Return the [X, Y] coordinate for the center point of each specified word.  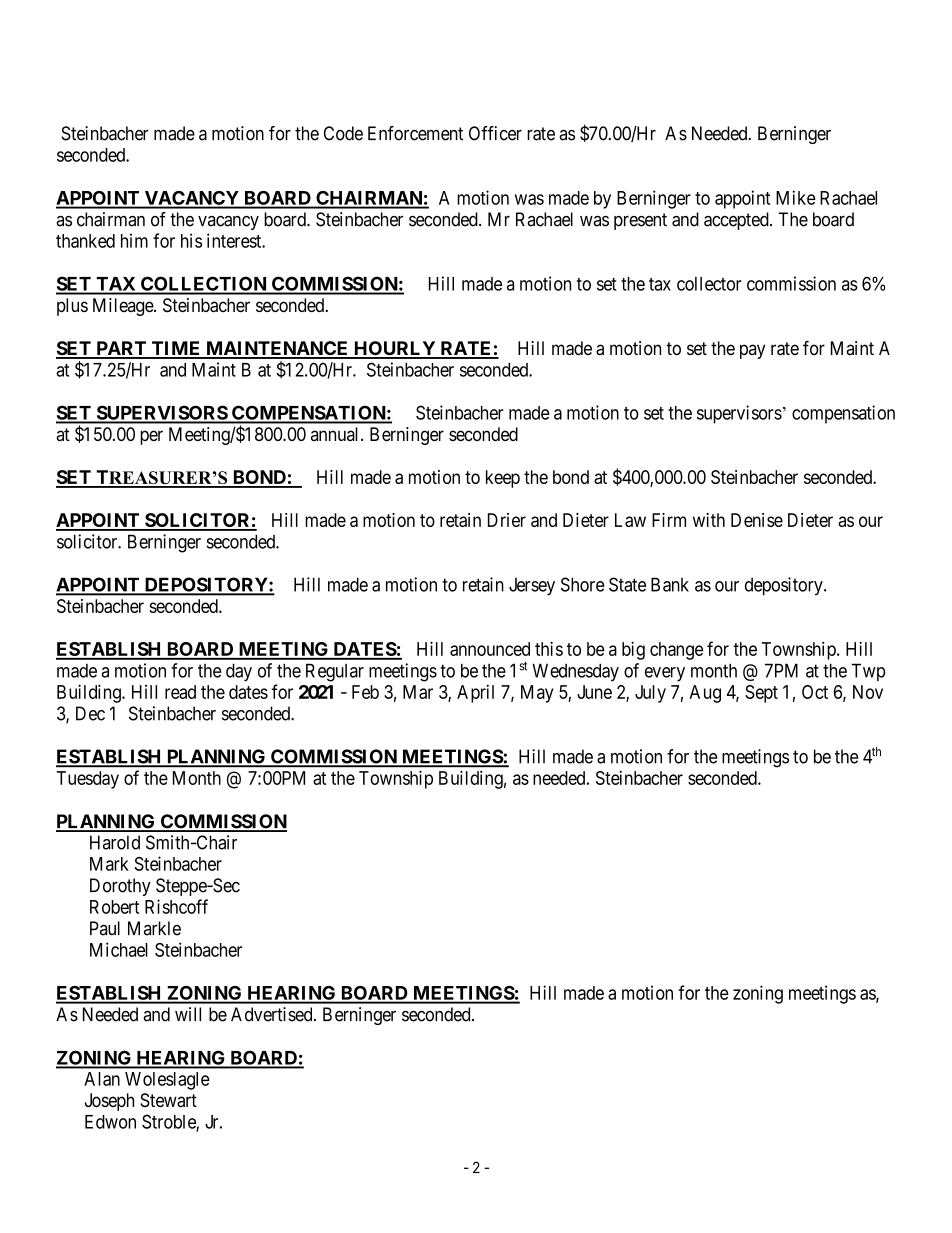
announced [490, 649]
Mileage [124, 307]
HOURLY [395, 349]
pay [752, 351]
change [676, 651]
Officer [495, 133]
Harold [115, 842]
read [180, 692]
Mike [796, 197]
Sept [761, 694]
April [475, 694]
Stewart [168, 1100]
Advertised [273, 1014]
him [134, 240]
